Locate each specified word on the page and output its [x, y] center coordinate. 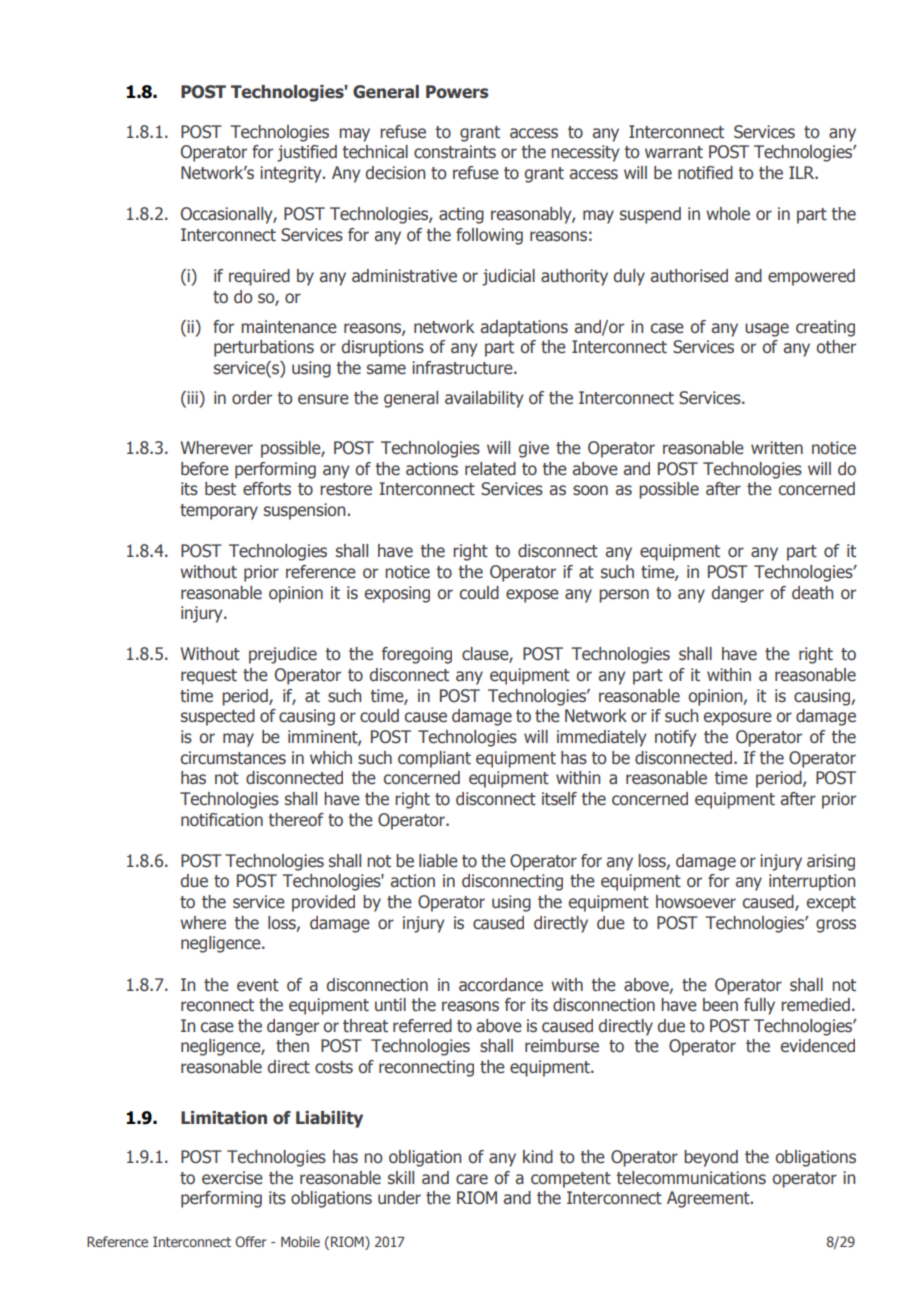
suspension [304, 511]
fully [759, 1006]
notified [705, 173]
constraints [455, 152]
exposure [738, 719]
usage [767, 330]
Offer [250, 1241]
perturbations [264, 348]
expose [532, 596]
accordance [501, 985]
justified [307, 153]
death [812, 593]
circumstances [233, 758]
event [258, 985]
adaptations [524, 328]
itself [559, 799]
